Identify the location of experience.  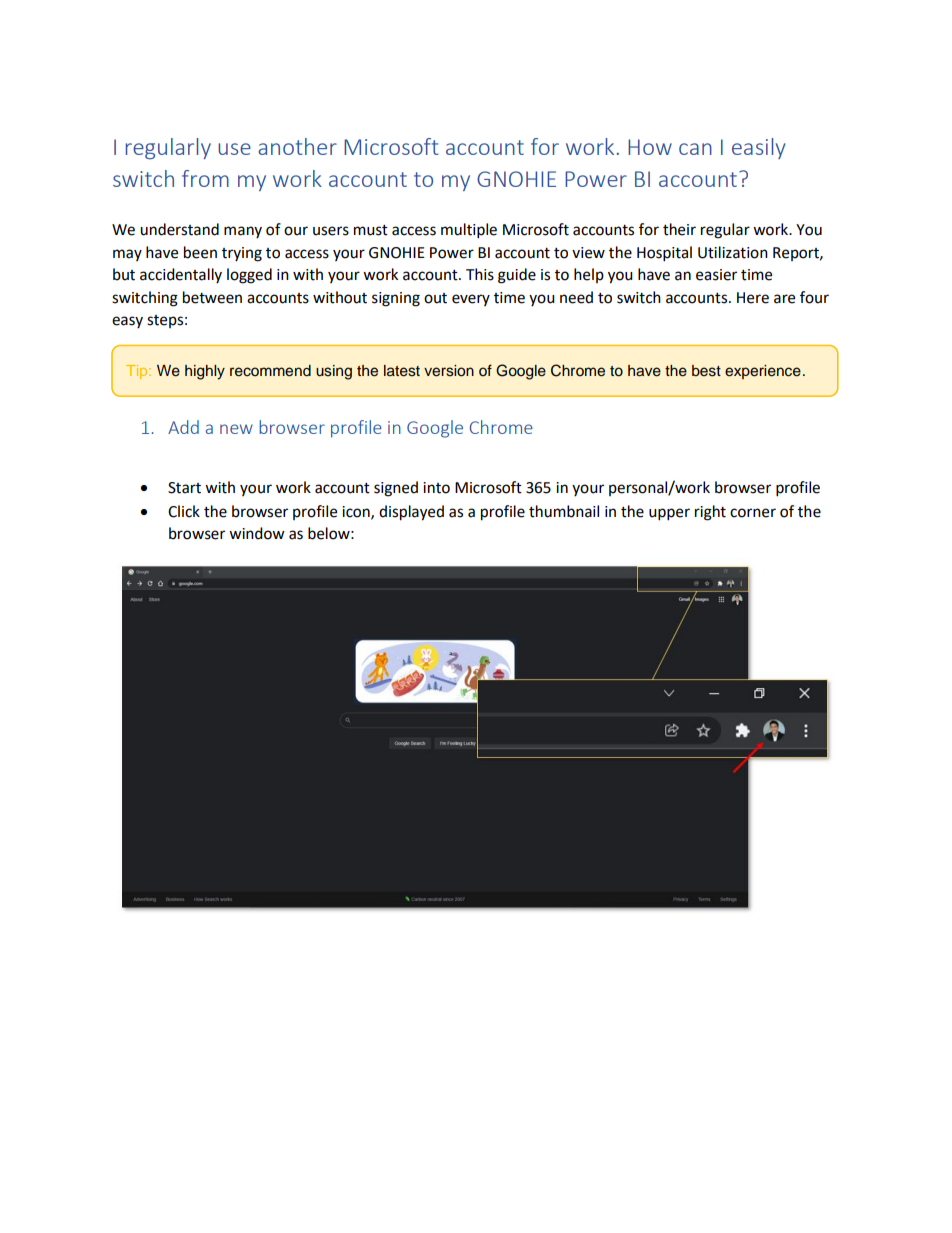
(763, 372).
